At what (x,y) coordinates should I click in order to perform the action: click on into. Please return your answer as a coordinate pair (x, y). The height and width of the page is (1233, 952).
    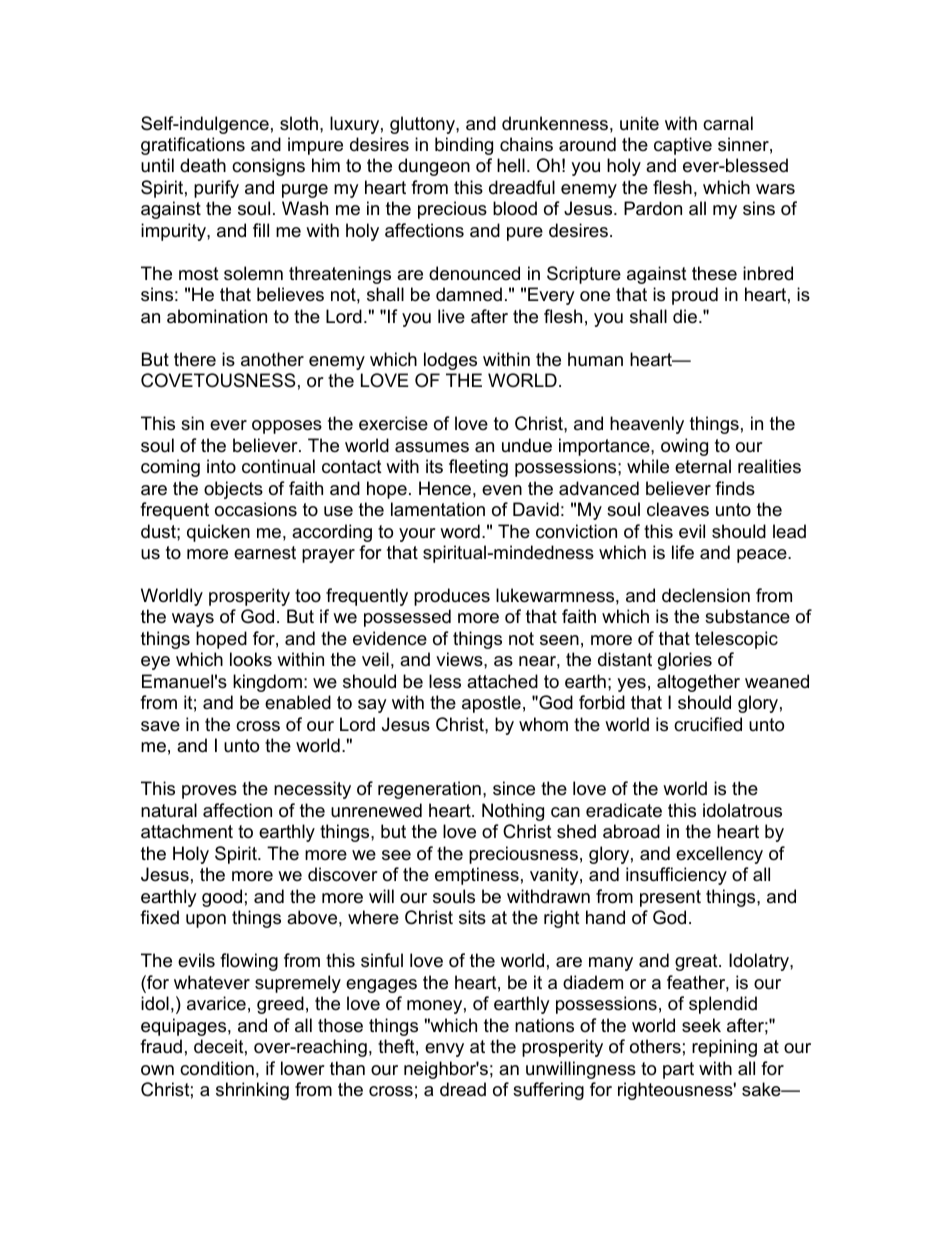
    Looking at the image, I should click on (221, 466).
